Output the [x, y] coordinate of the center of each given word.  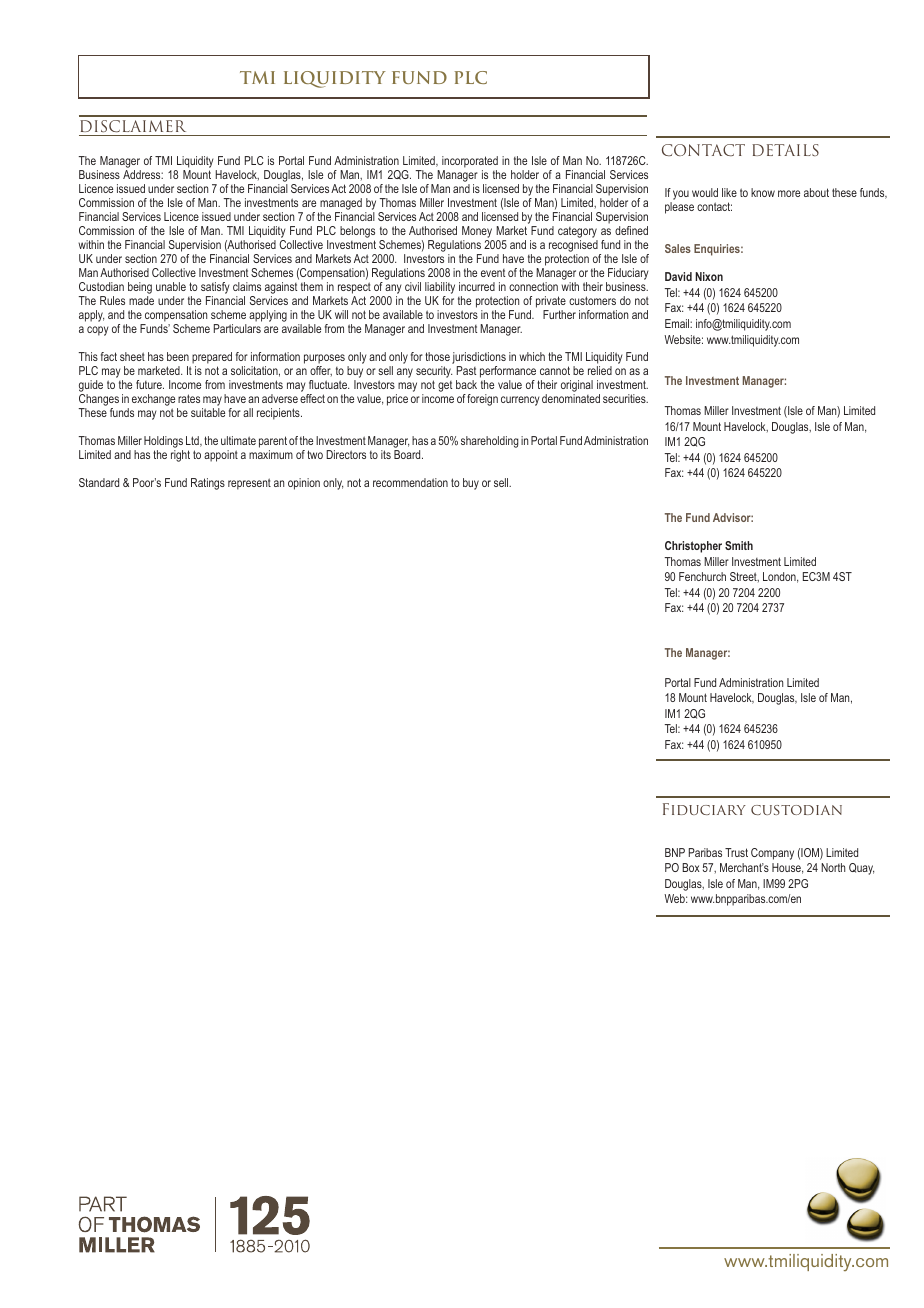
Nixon [709, 276]
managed [340, 205]
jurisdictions [479, 359]
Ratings [208, 484]
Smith [739, 545]
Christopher [693, 547]
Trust [736, 852]
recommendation [410, 482]
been [178, 356]
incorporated [470, 163]
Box [691, 867]
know [763, 192]
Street [744, 577]
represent [249, 484]
